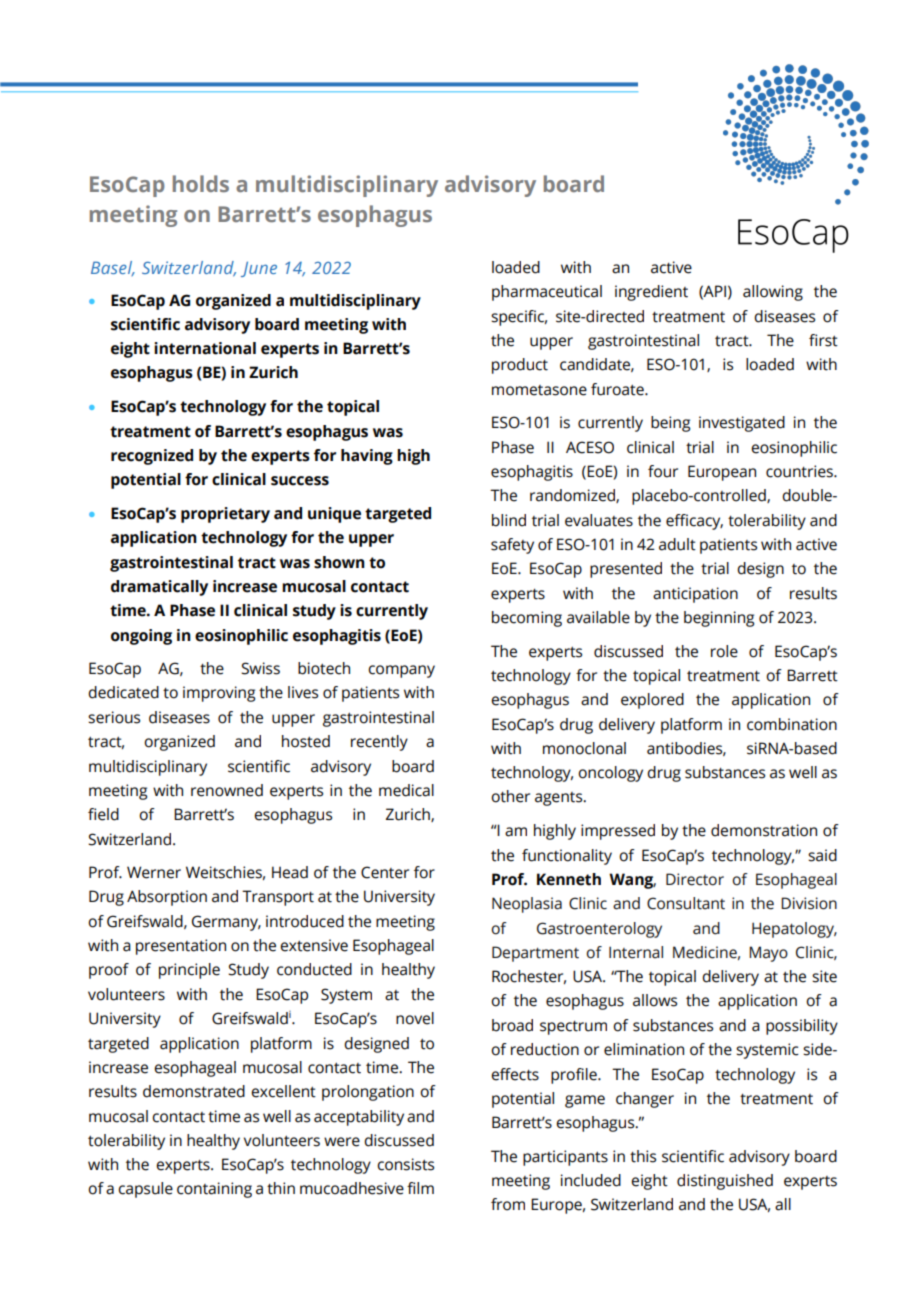  Describe the element at coordinates (225, 515) in the document. I see `proprietary` at that location.
